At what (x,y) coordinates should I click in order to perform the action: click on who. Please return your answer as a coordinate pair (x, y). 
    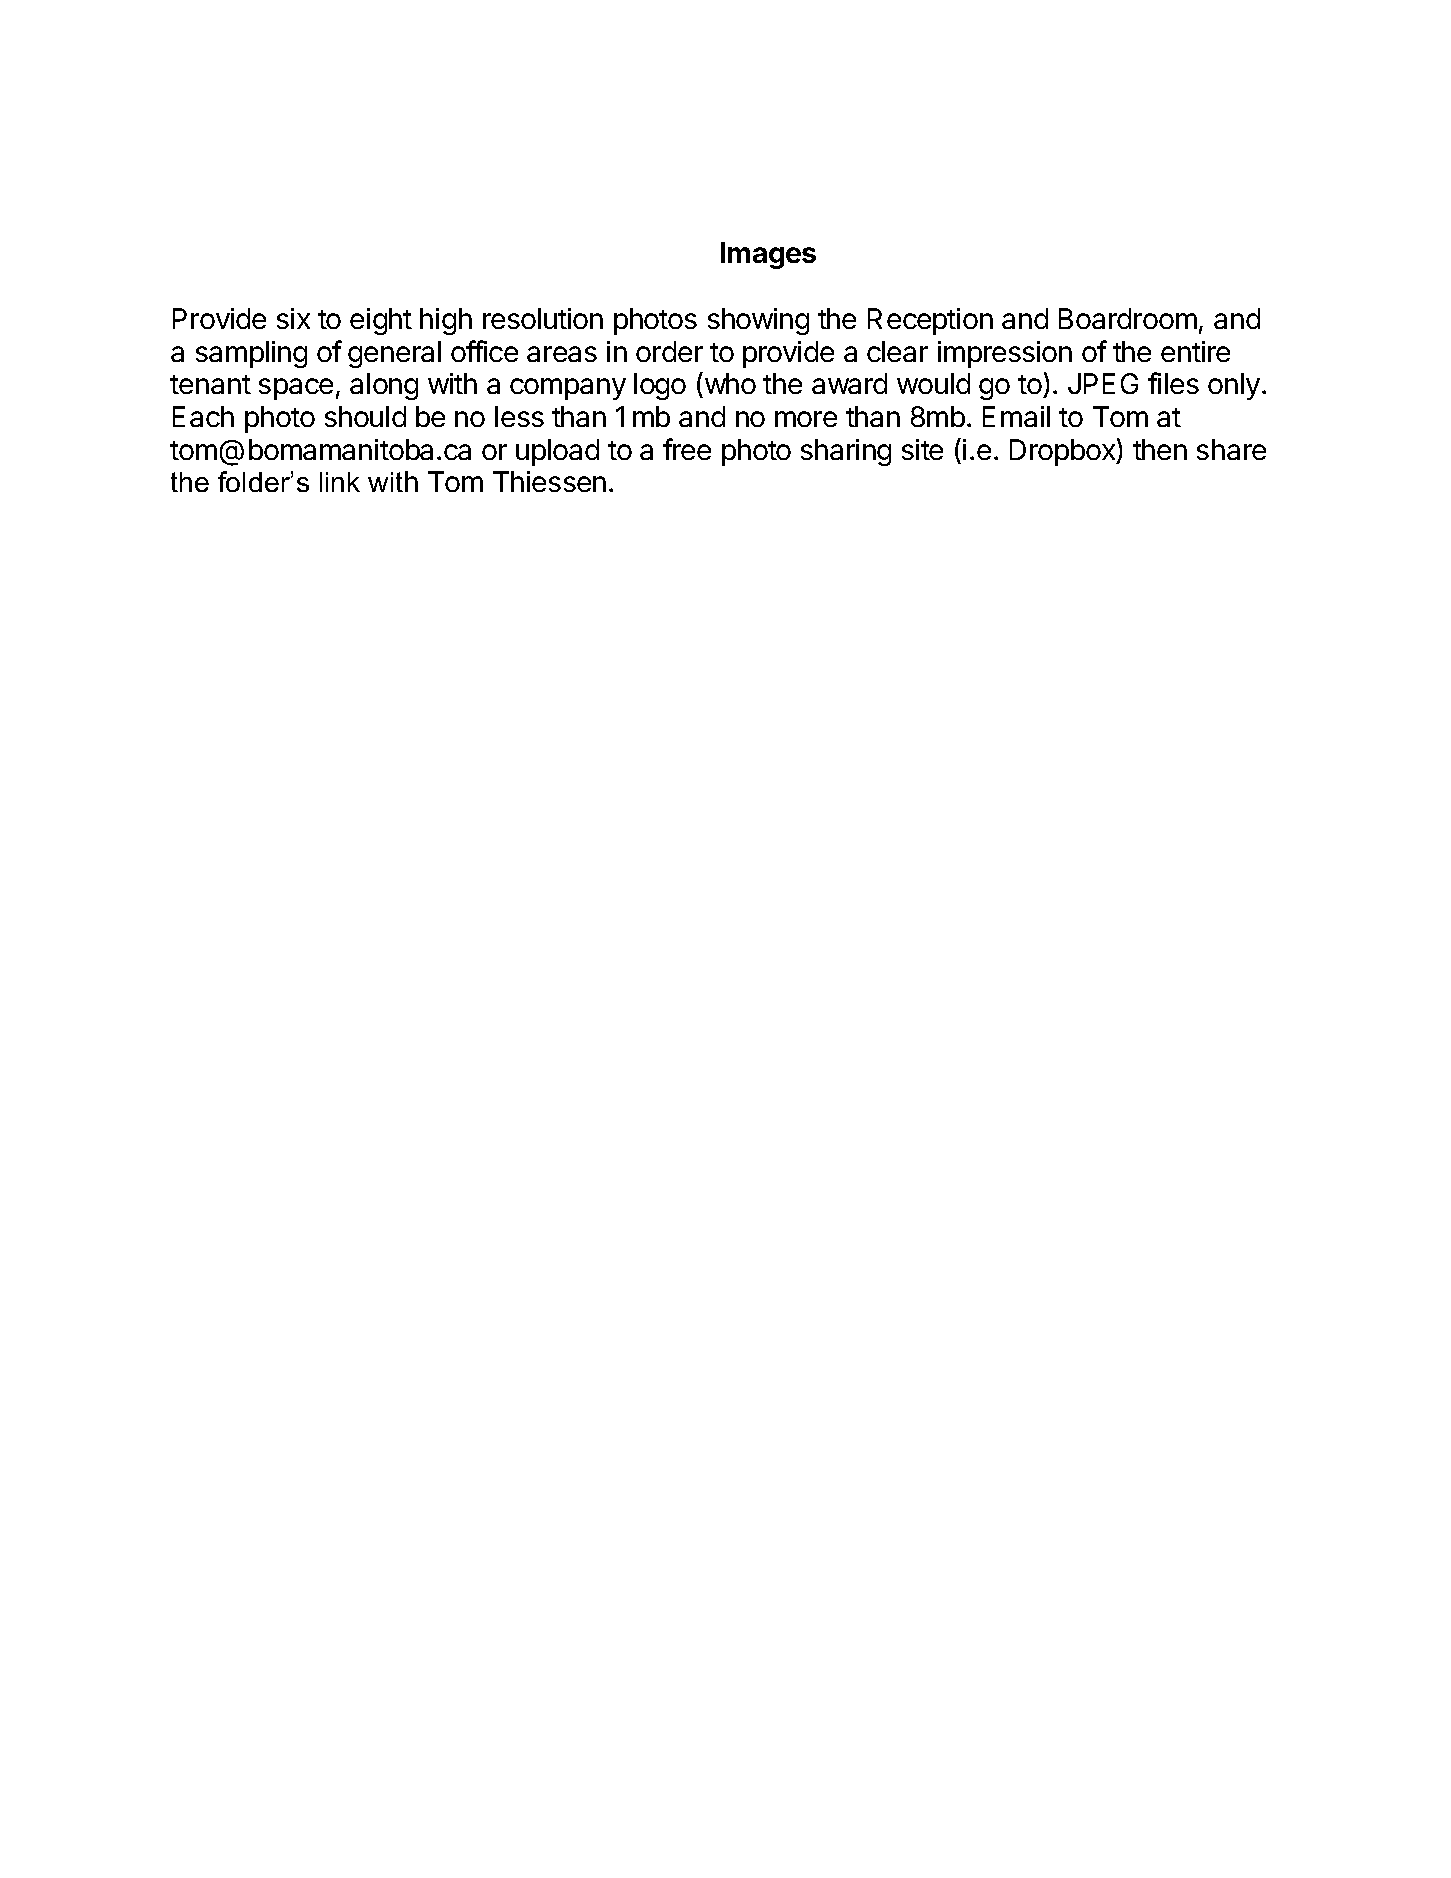
    Looking at the image, I should click on (729, 385).
